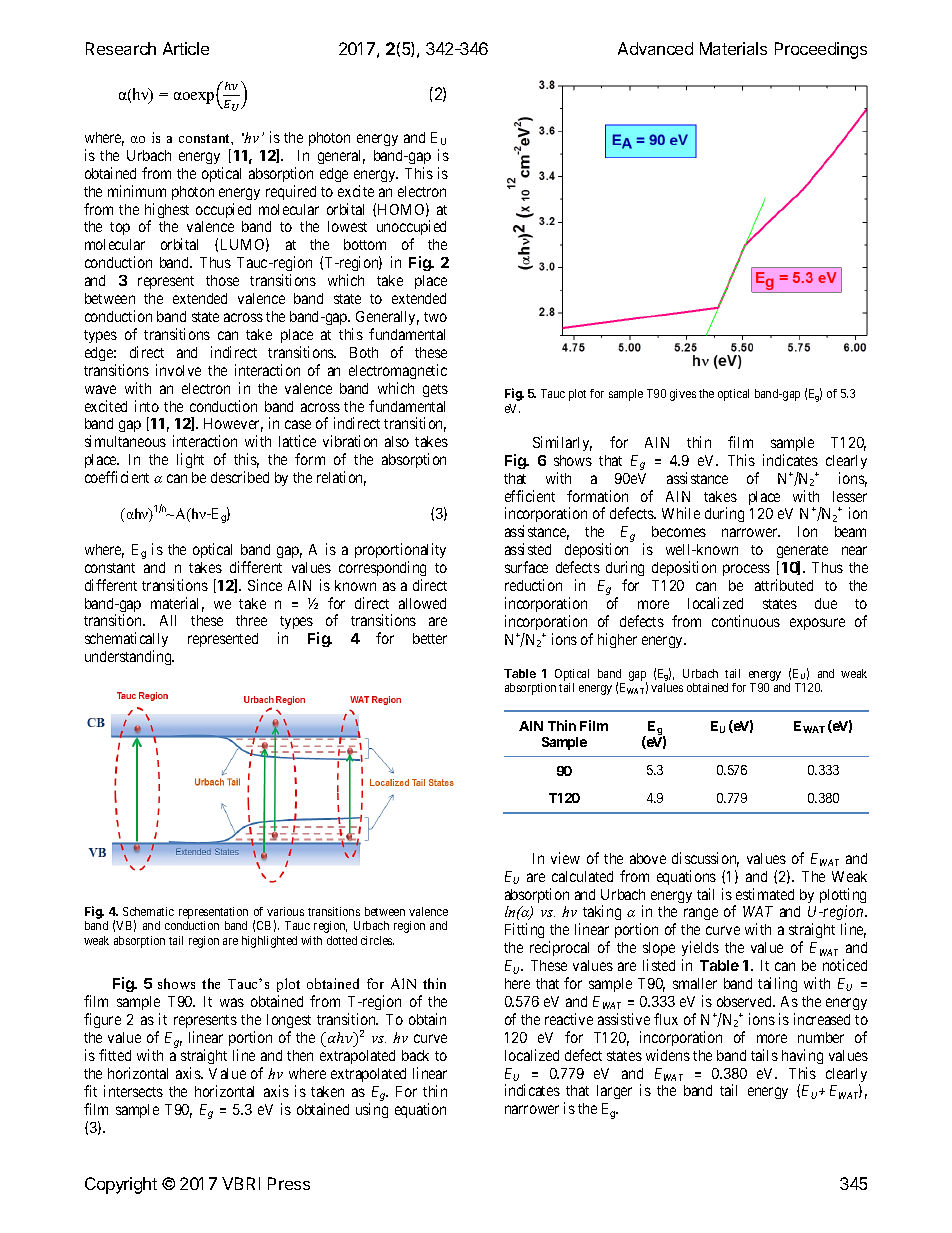 The width and height of the page is (952, 1233). What do you see at coordinates (285, 911) in the page?
I see `various` at bounding box center [285, 911].
